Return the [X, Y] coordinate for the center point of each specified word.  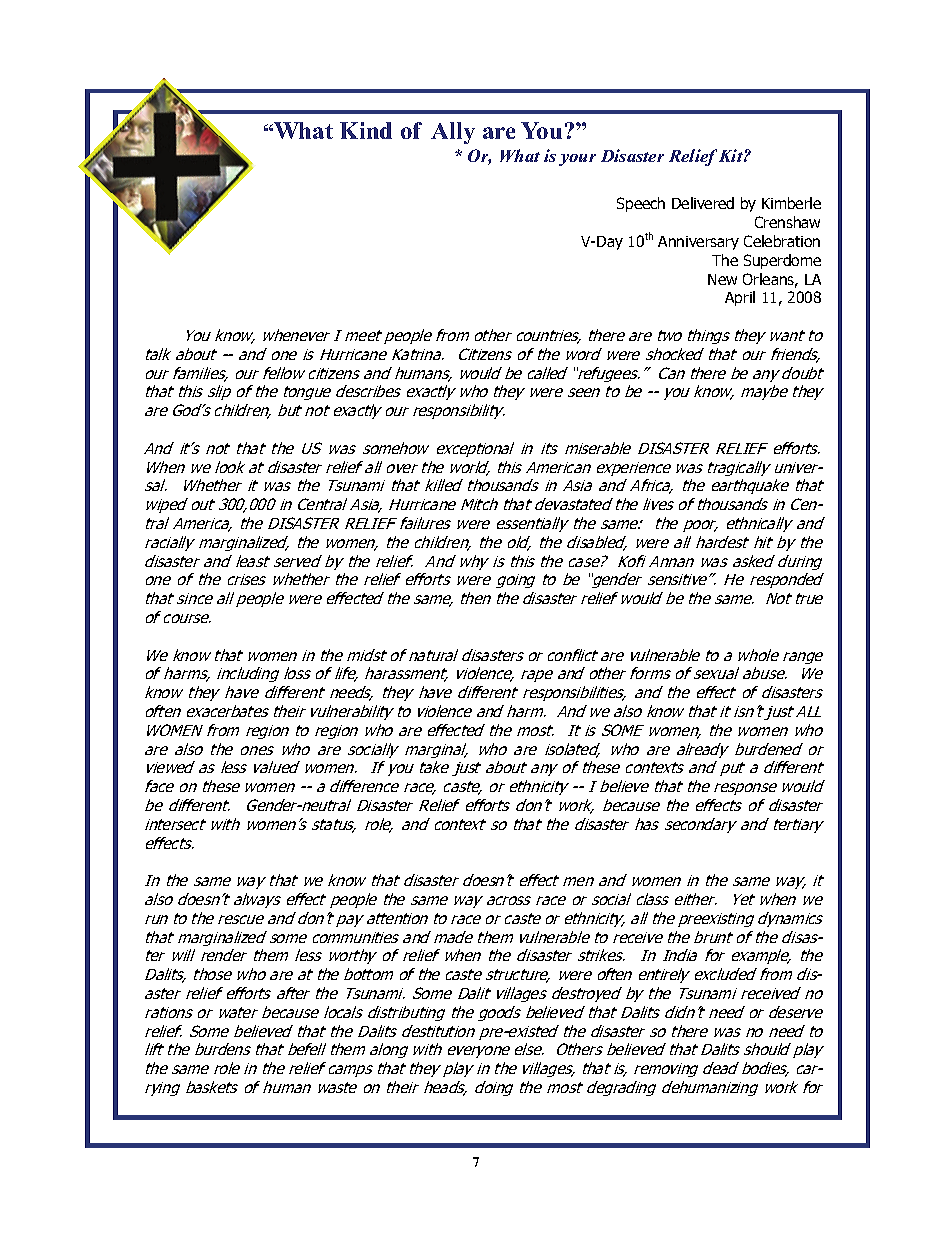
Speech [641, 204]
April [740, 298]
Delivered [703, 203]
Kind [366, 130]
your [577, 160]
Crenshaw [787, 222]
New [722, 279]
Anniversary [698, 243]
